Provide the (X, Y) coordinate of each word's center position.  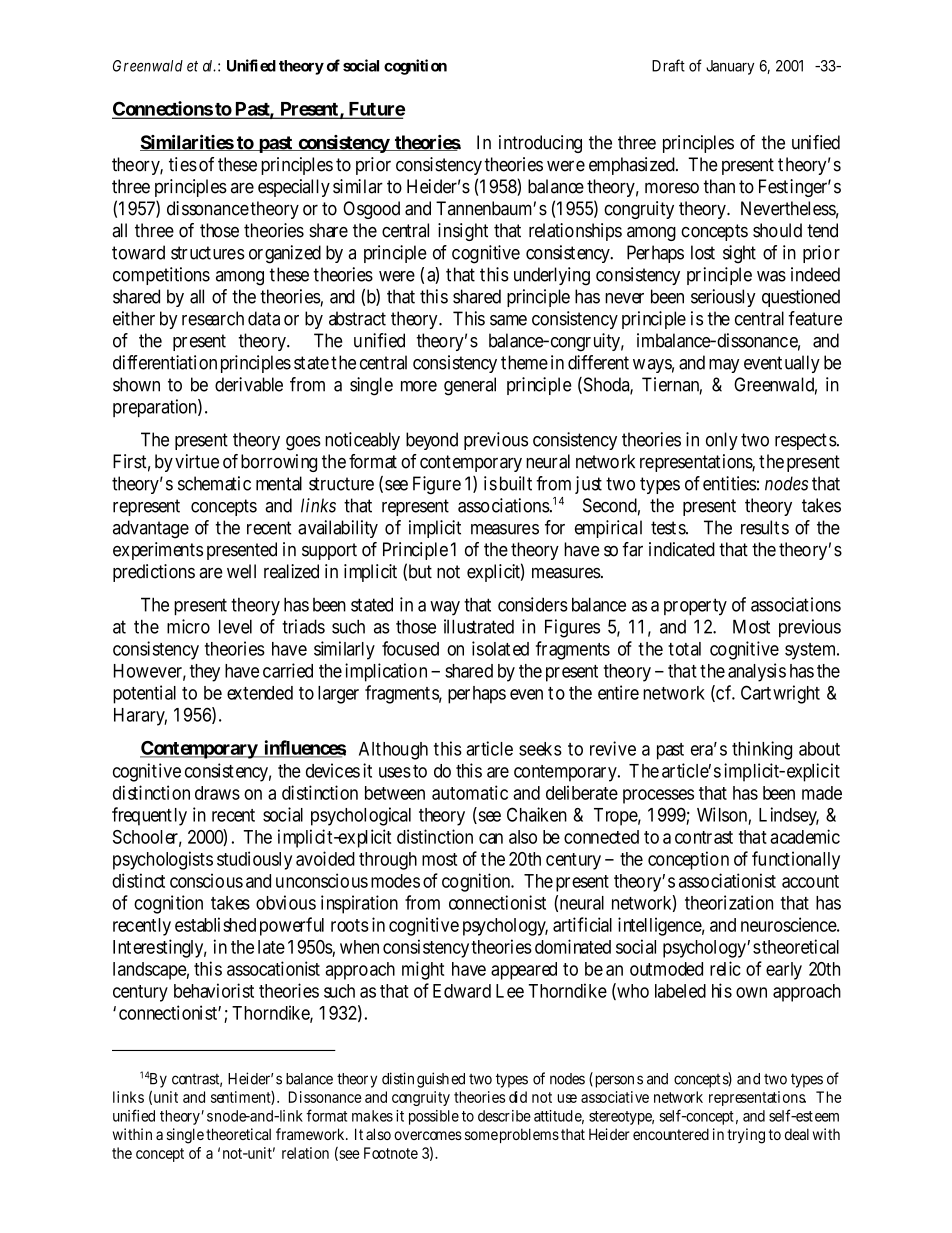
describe (504, 1116)
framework (311, 1134)
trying (746, 1136)
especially (294, 188)
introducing (540, 144)
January (730, 67)
